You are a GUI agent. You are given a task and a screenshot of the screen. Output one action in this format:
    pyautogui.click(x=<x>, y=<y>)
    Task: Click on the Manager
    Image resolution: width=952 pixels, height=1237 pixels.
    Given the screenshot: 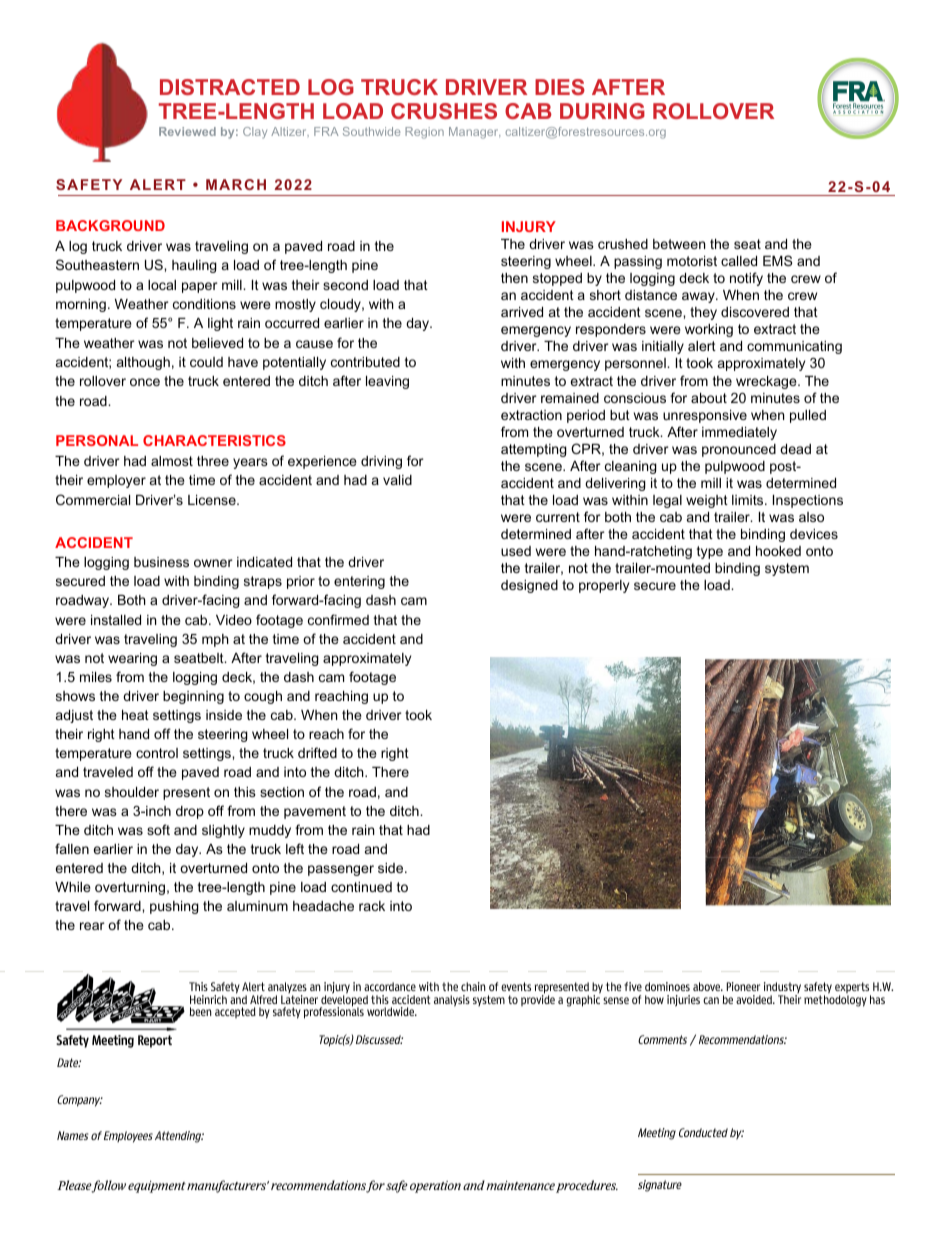 What is the action you would take?
    pyautogui.click(x=474, y=133)
